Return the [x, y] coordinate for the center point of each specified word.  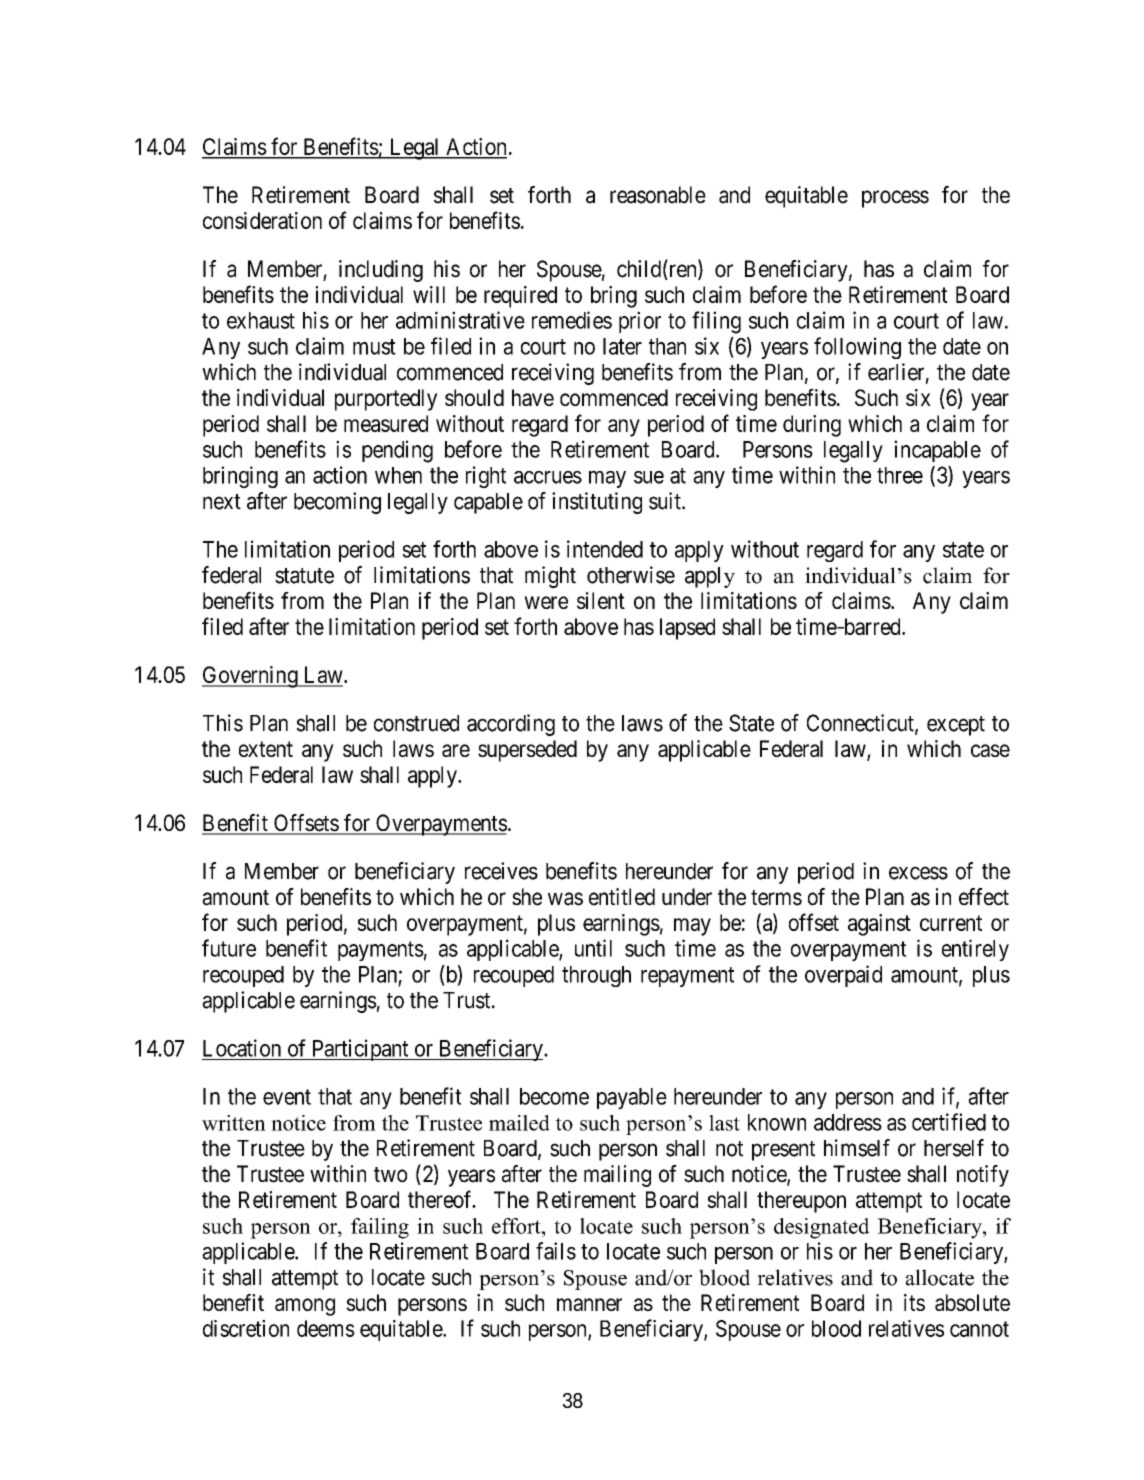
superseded [527, 751]
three [900, 475]
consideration [262, 220]
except [956, 726]
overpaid [843, 976]
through [596, 976]
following [857, 348]
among [305, 1307]
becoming [337, 503]
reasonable [658, 195]
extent [266, 749]
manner [589, 1304]
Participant [360, 1050]
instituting [597, 503]
